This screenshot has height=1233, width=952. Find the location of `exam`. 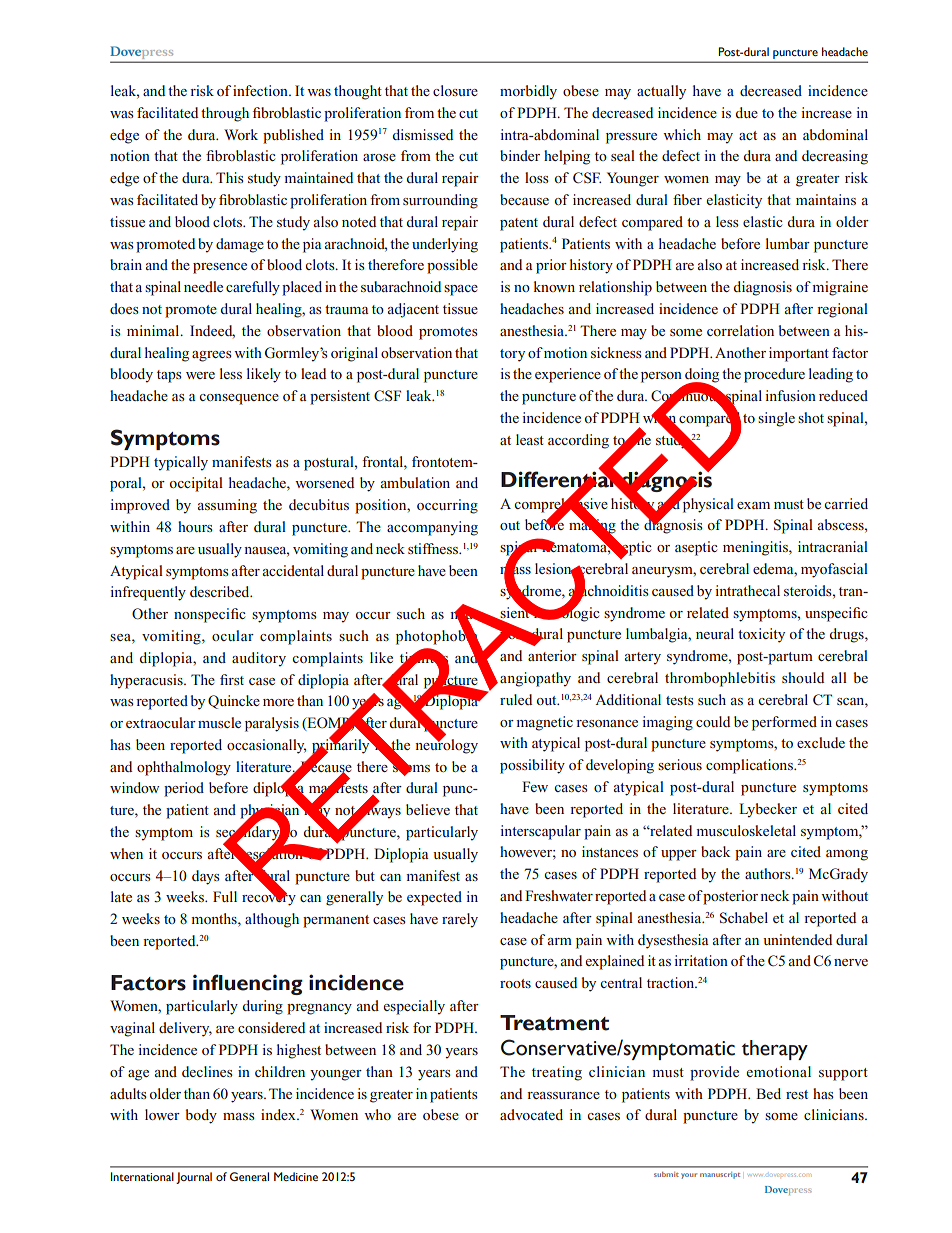

exam is located at coordinates (753, 505).
